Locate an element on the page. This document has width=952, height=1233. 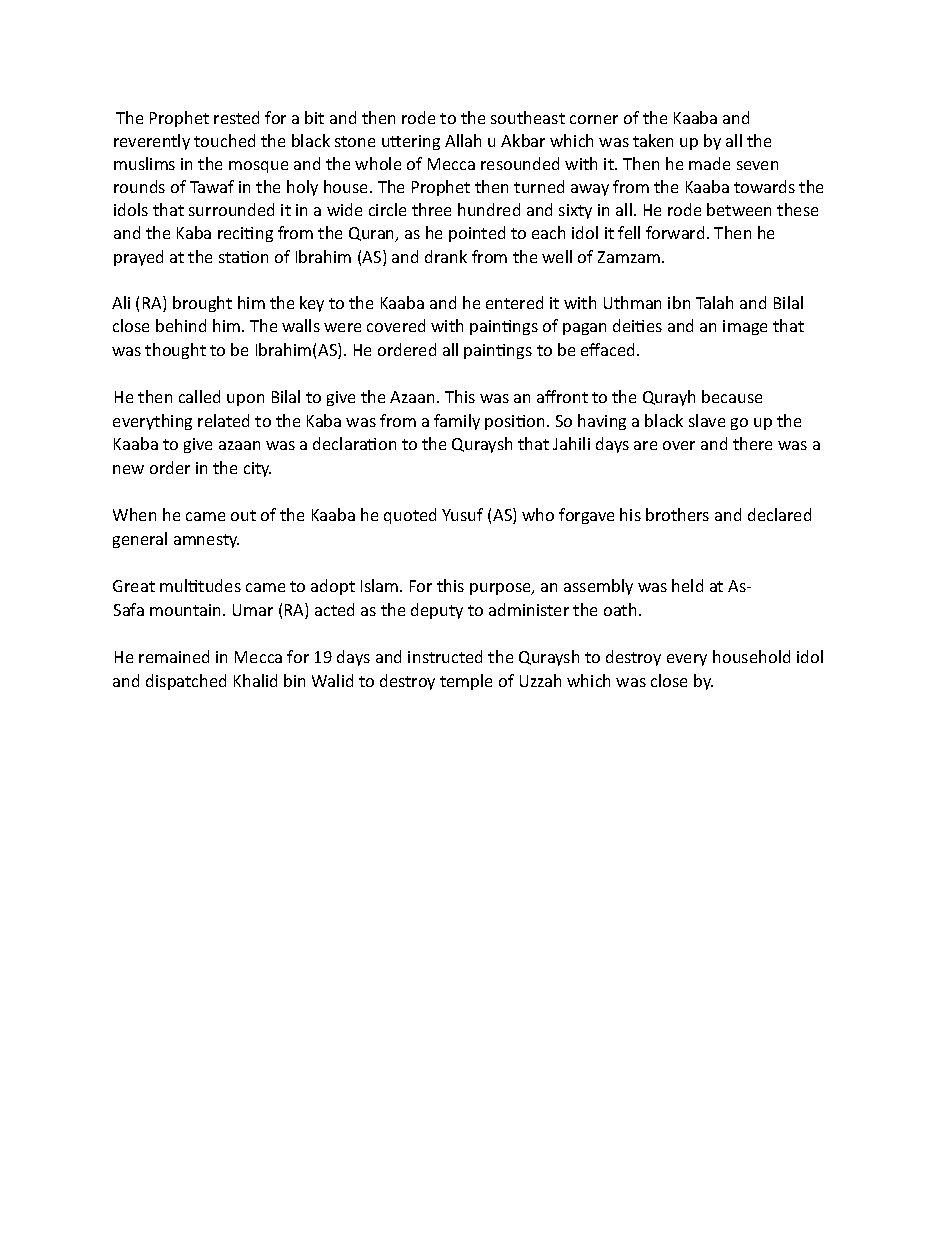
touched is located at coordinates (224, 140).
